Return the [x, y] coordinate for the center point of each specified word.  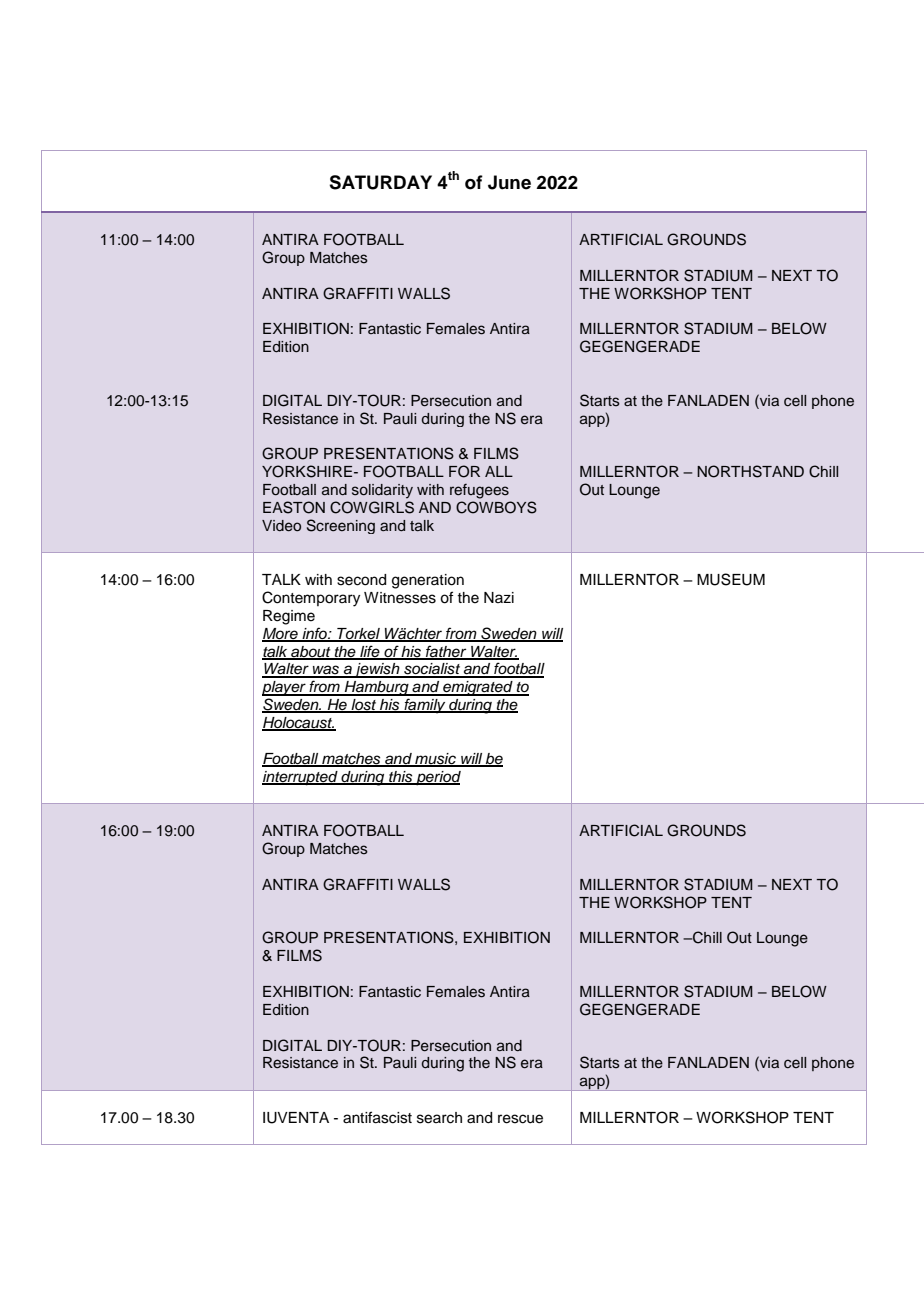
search [439, 1118]
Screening [341, 526]
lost [364, 706]
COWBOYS [496, 507]
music [435, 759]
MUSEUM [731, 579]
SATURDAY [380, 182]
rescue [520, 1119]
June [509, 182]
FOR [464, 471]
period [437, 778]
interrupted [301, 778]
